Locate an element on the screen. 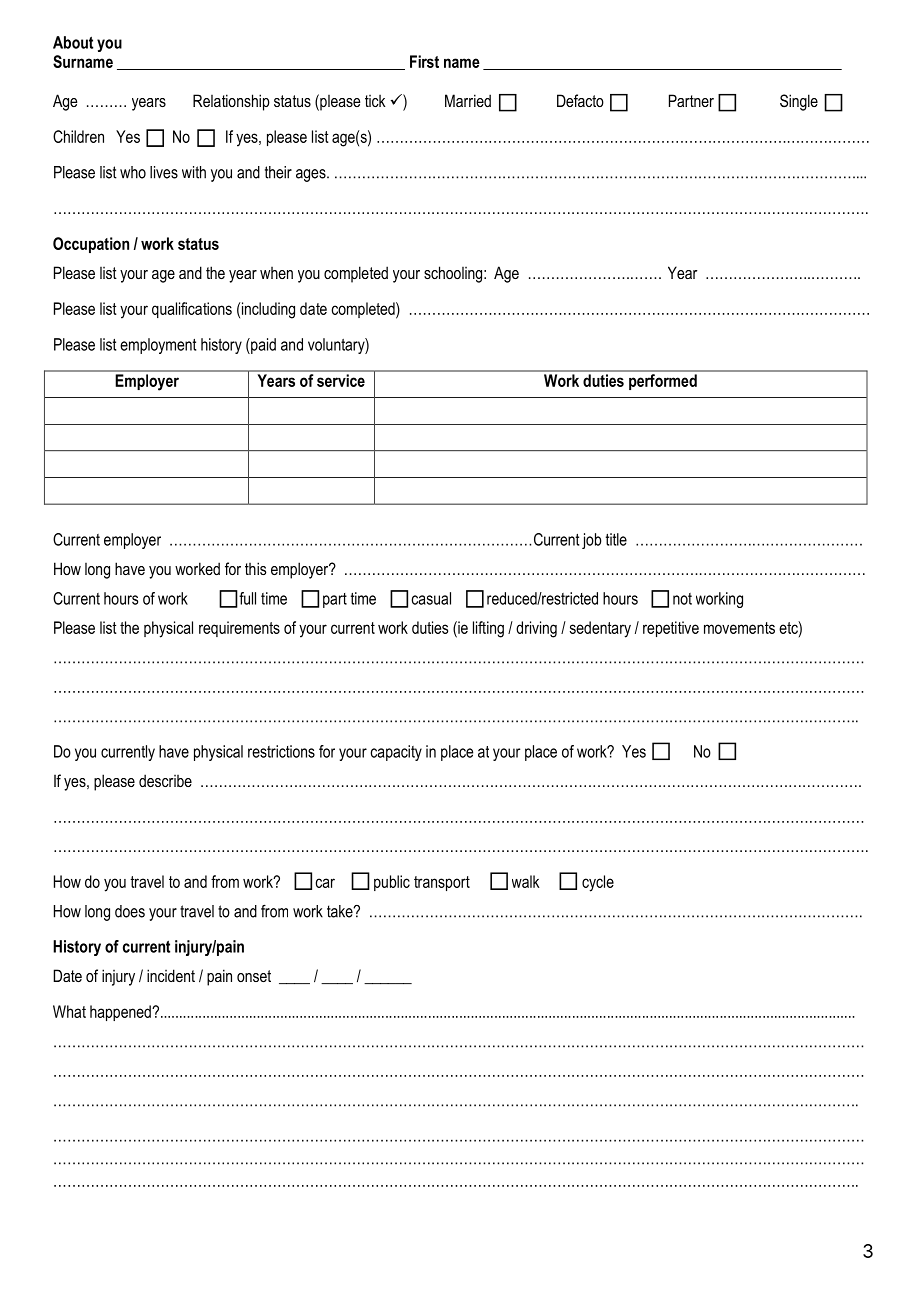 This screenshot has height=1308, width=924. Relationship is located at coordinates (231, 102).
